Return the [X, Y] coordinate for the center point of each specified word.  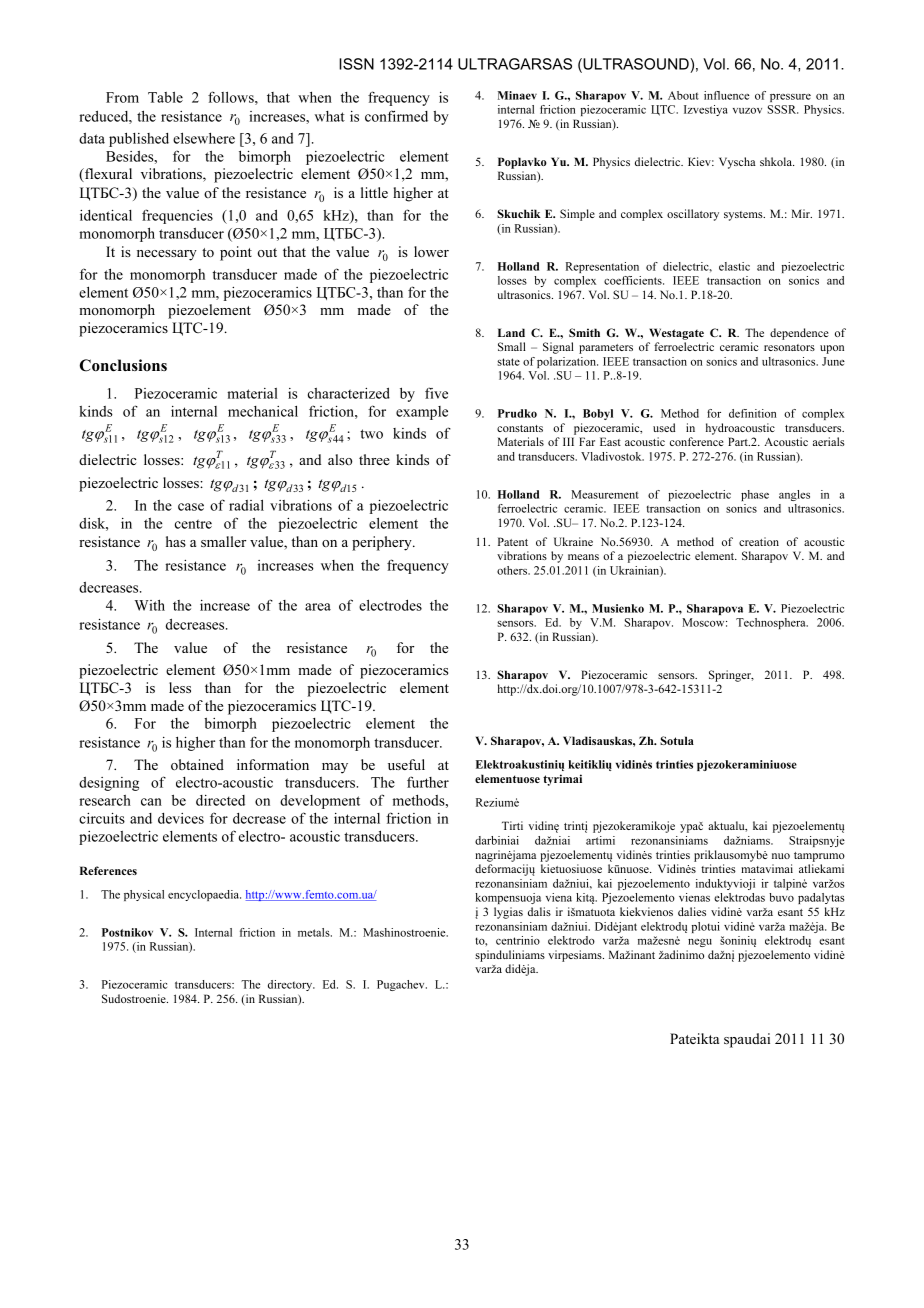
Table [165, 97]
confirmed [396, 116]
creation [759, 541]
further [428, 782]
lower [431, 251]
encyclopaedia [204, 895]
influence [726, 95]
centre [193, 524]
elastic [734, 266]
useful [406, 764]
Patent [513, 541]
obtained [197, 764]
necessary [167, 255]
